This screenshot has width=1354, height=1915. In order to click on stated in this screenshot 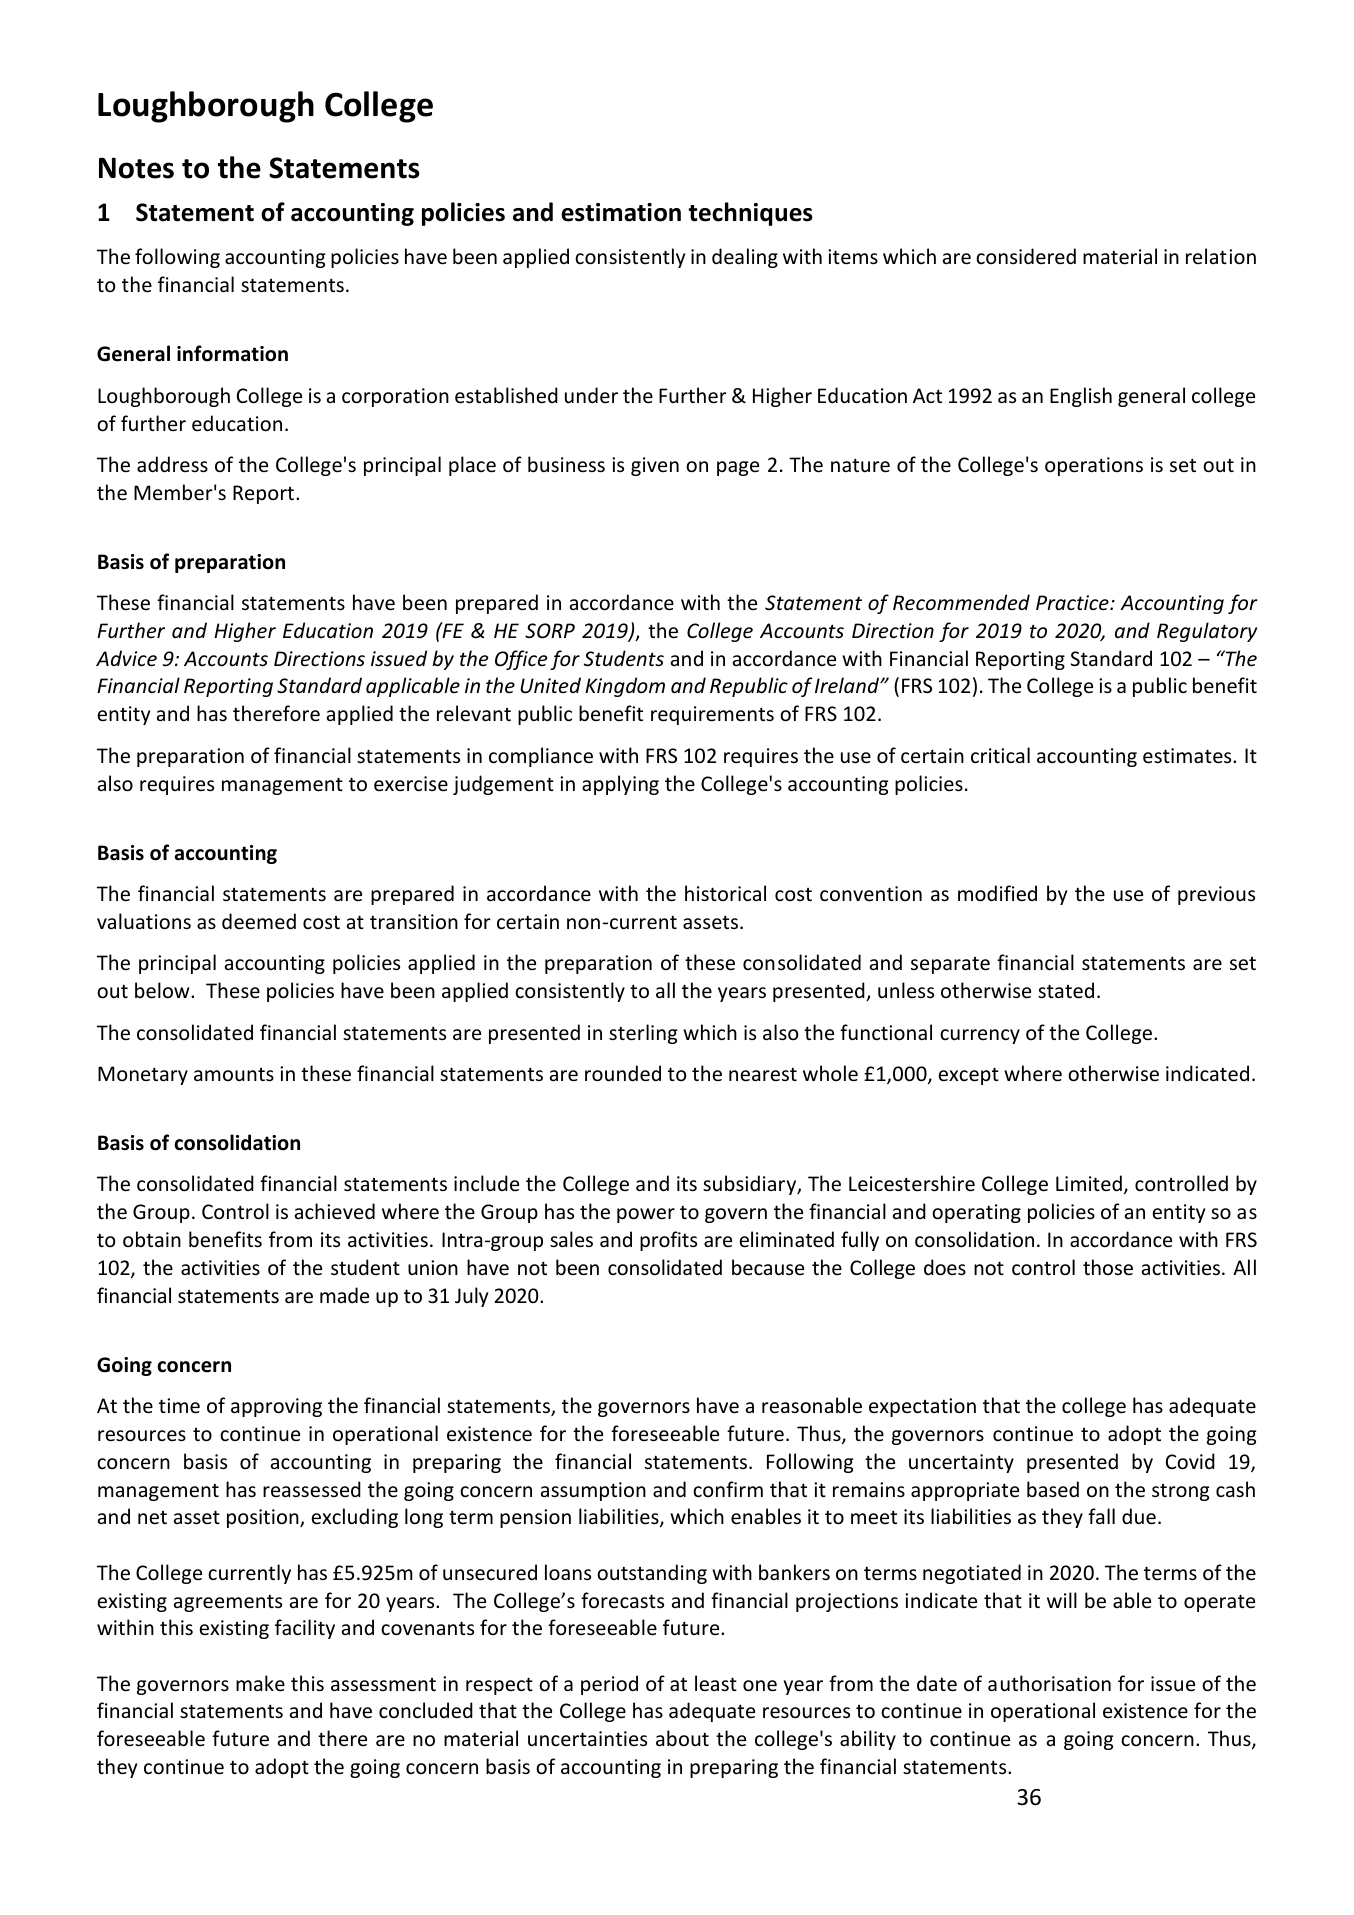, I will do `click(1066, 990)`.
